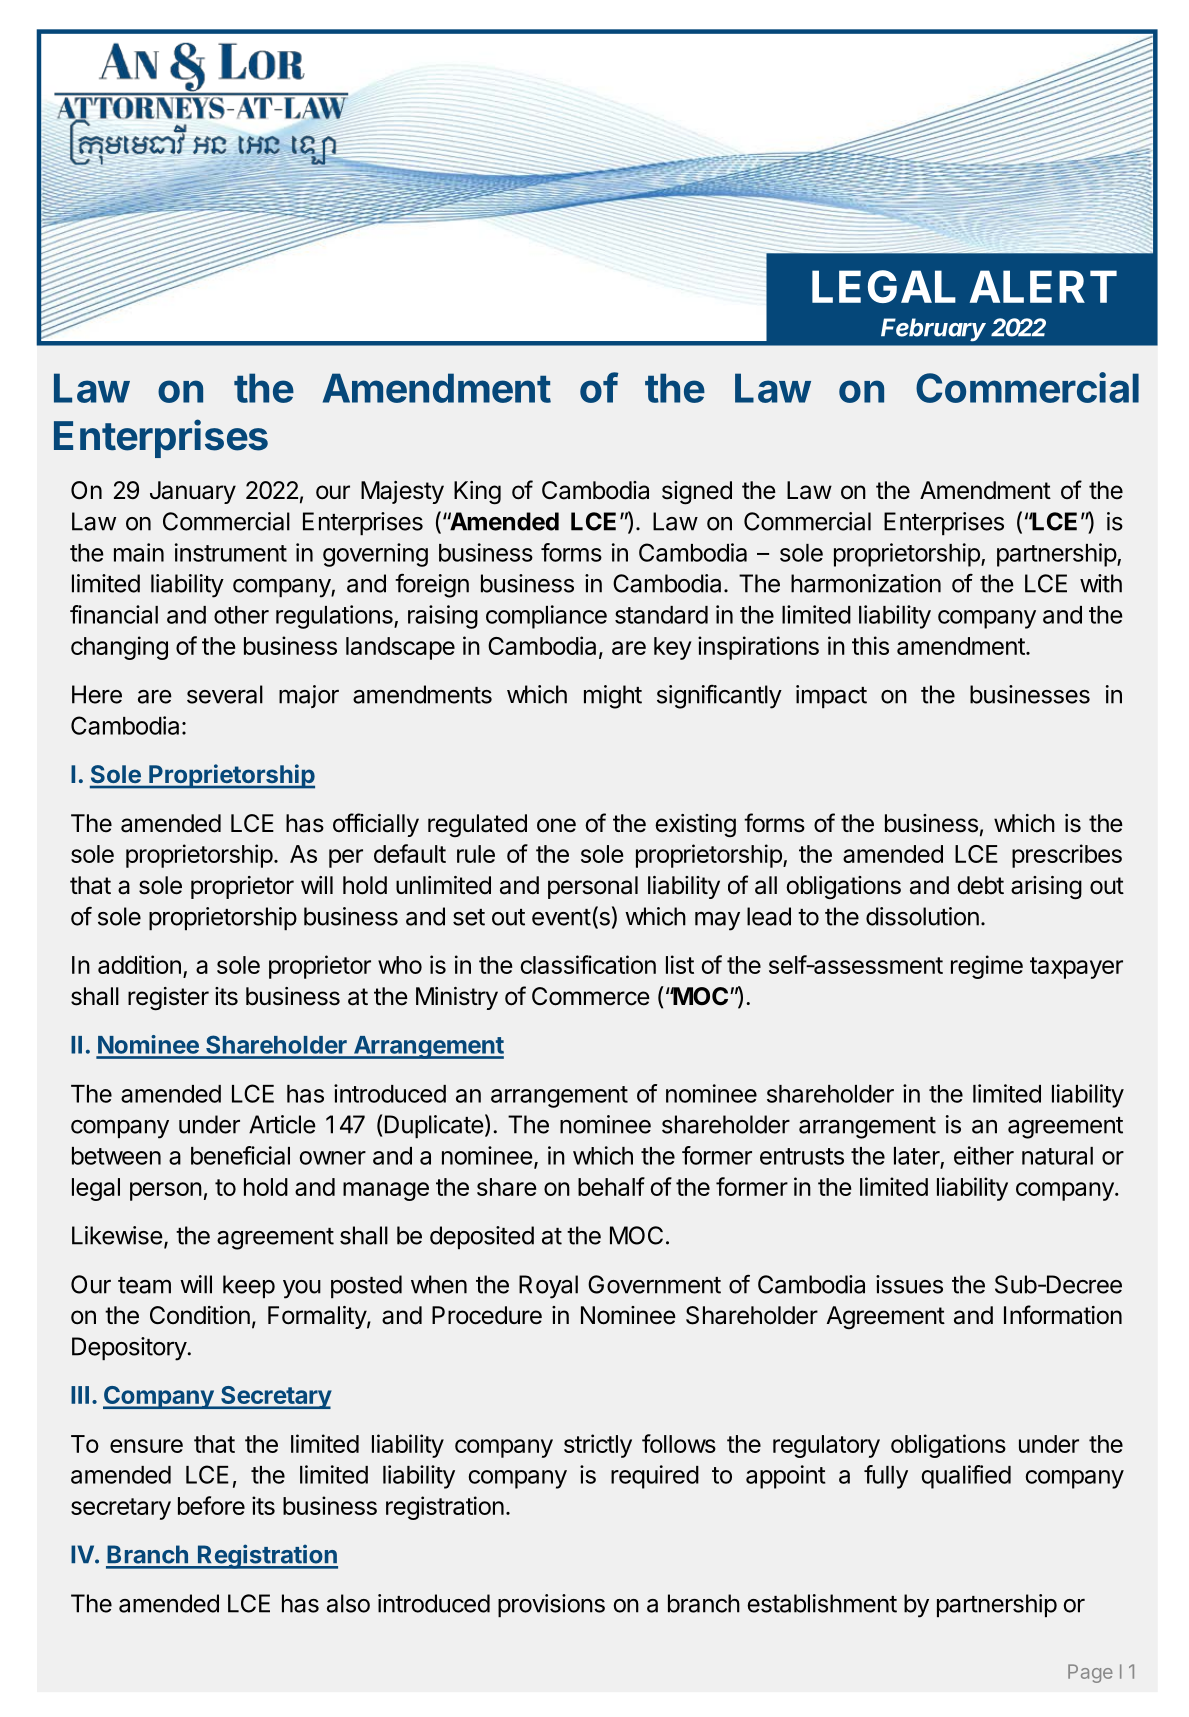  What do you see at coordinates (933, 330) in the screenshot?
I see `February` at bounding box center [933, 330].
